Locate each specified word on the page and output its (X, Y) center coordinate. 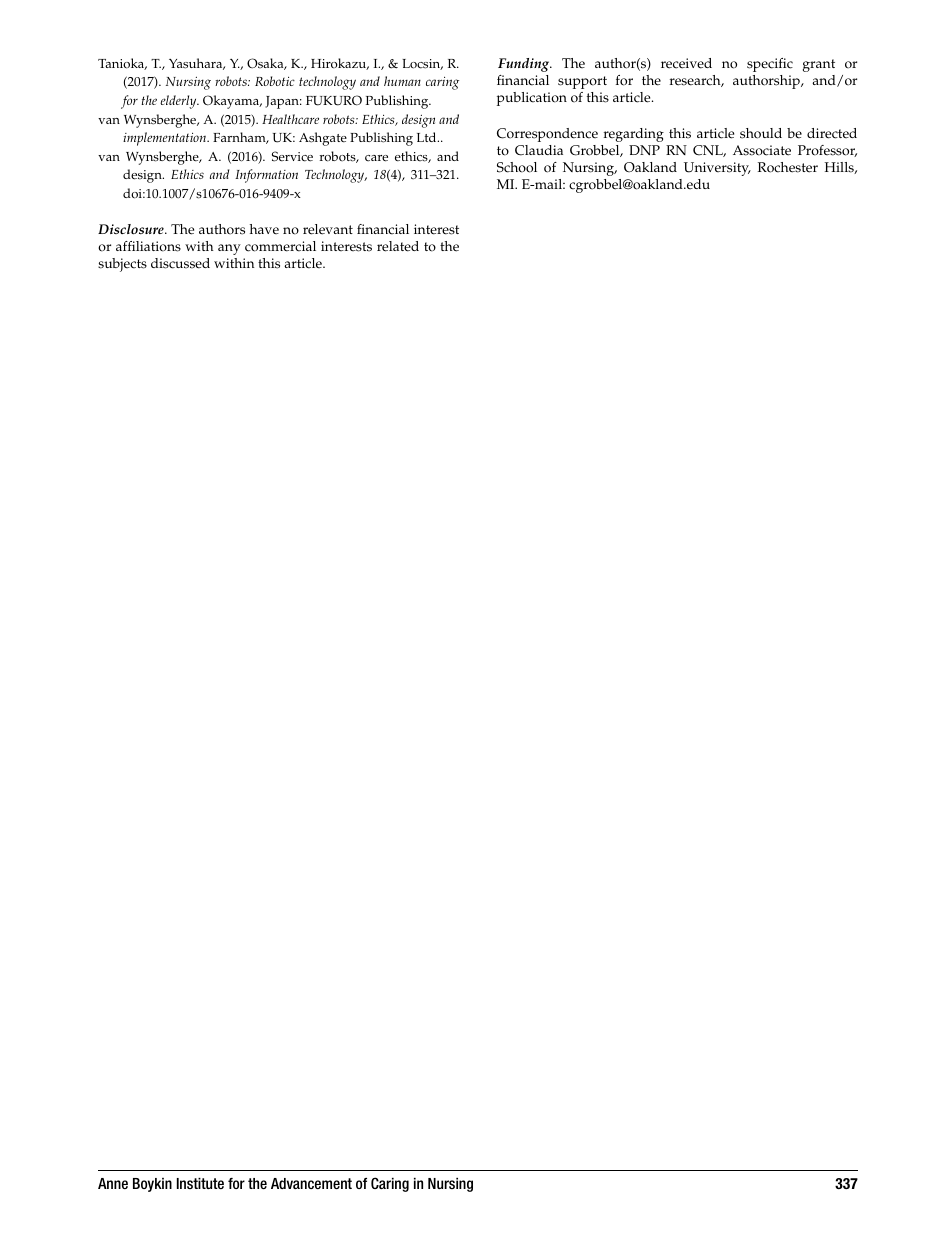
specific (770, 65)
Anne (113, 1183)
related (398, 246)
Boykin (152, 1185)
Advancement (311, 1183)
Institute (200, 1183)
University (717, 169)
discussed (180, 263)
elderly (179, 102)
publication (532, 99)
